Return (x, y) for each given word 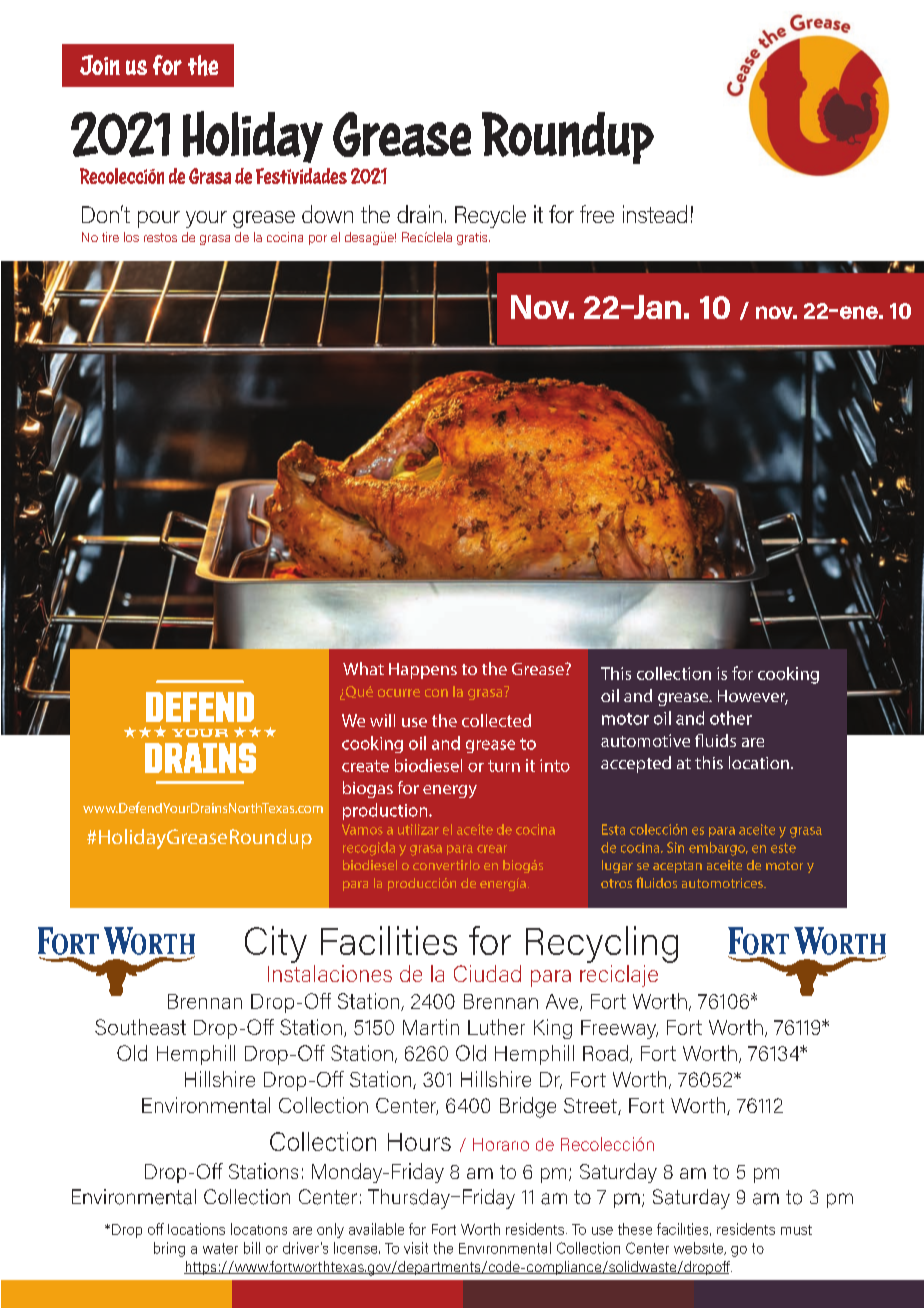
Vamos (362, 829)
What (363, 668)
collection (674, 673)
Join (100, 65)
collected (496, 720)
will (382, 720)
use (414, 722)
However (753, 697)
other (731, 718)
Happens (423, 671)
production (386, 811)
